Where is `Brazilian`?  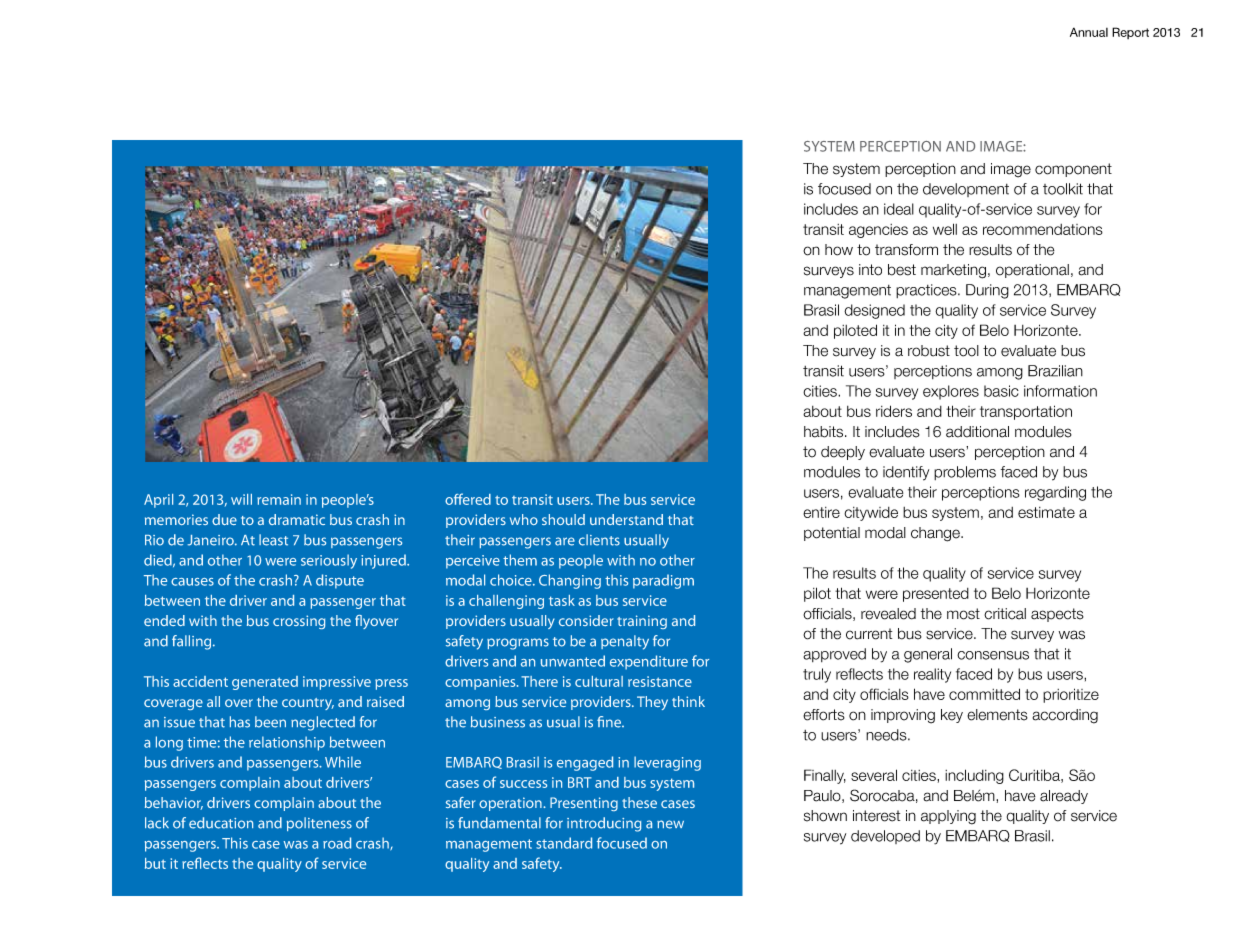 Brazilian is located at coordinates (1055, 371).
